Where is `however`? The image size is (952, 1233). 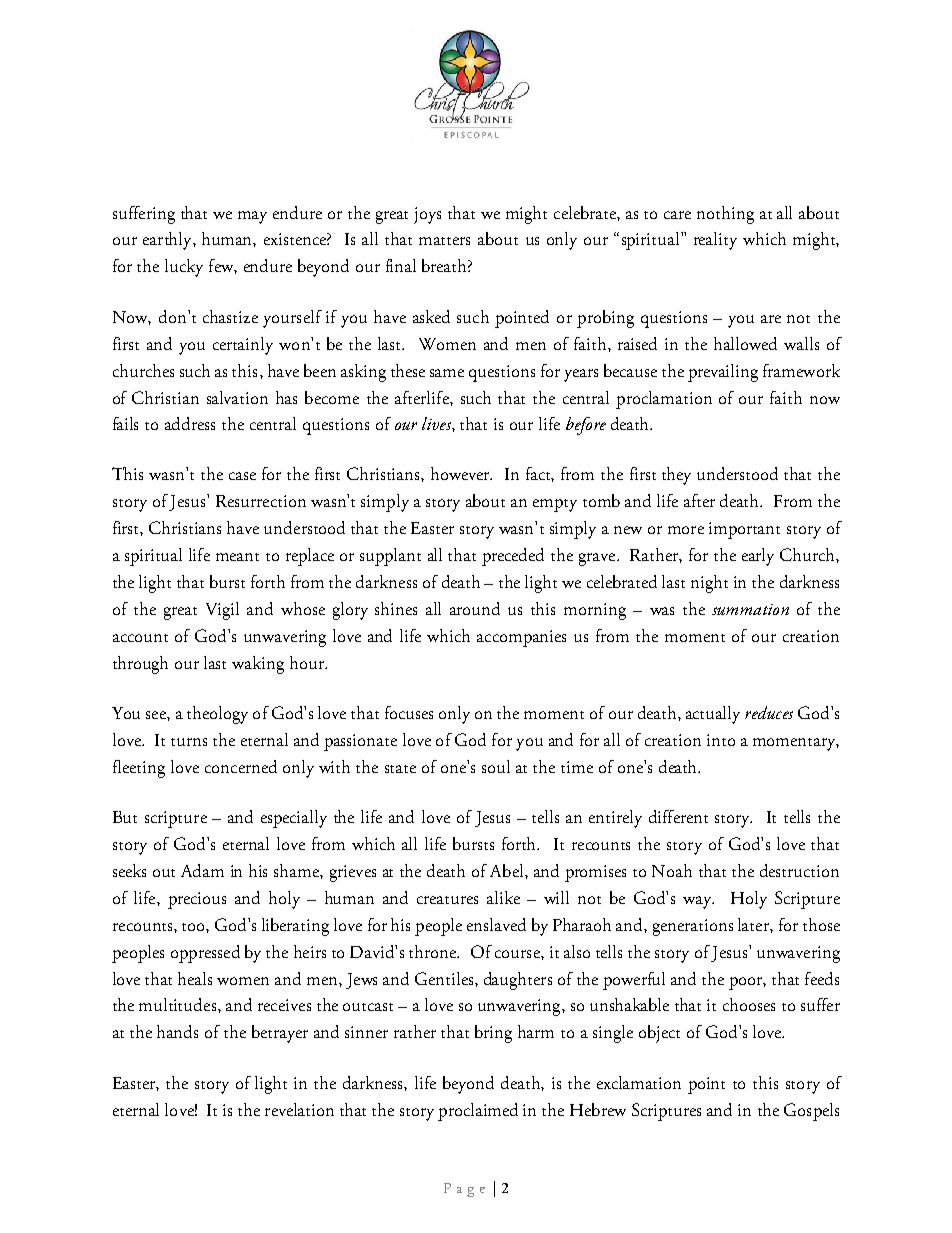 however is located at coordinates (461, 473).
